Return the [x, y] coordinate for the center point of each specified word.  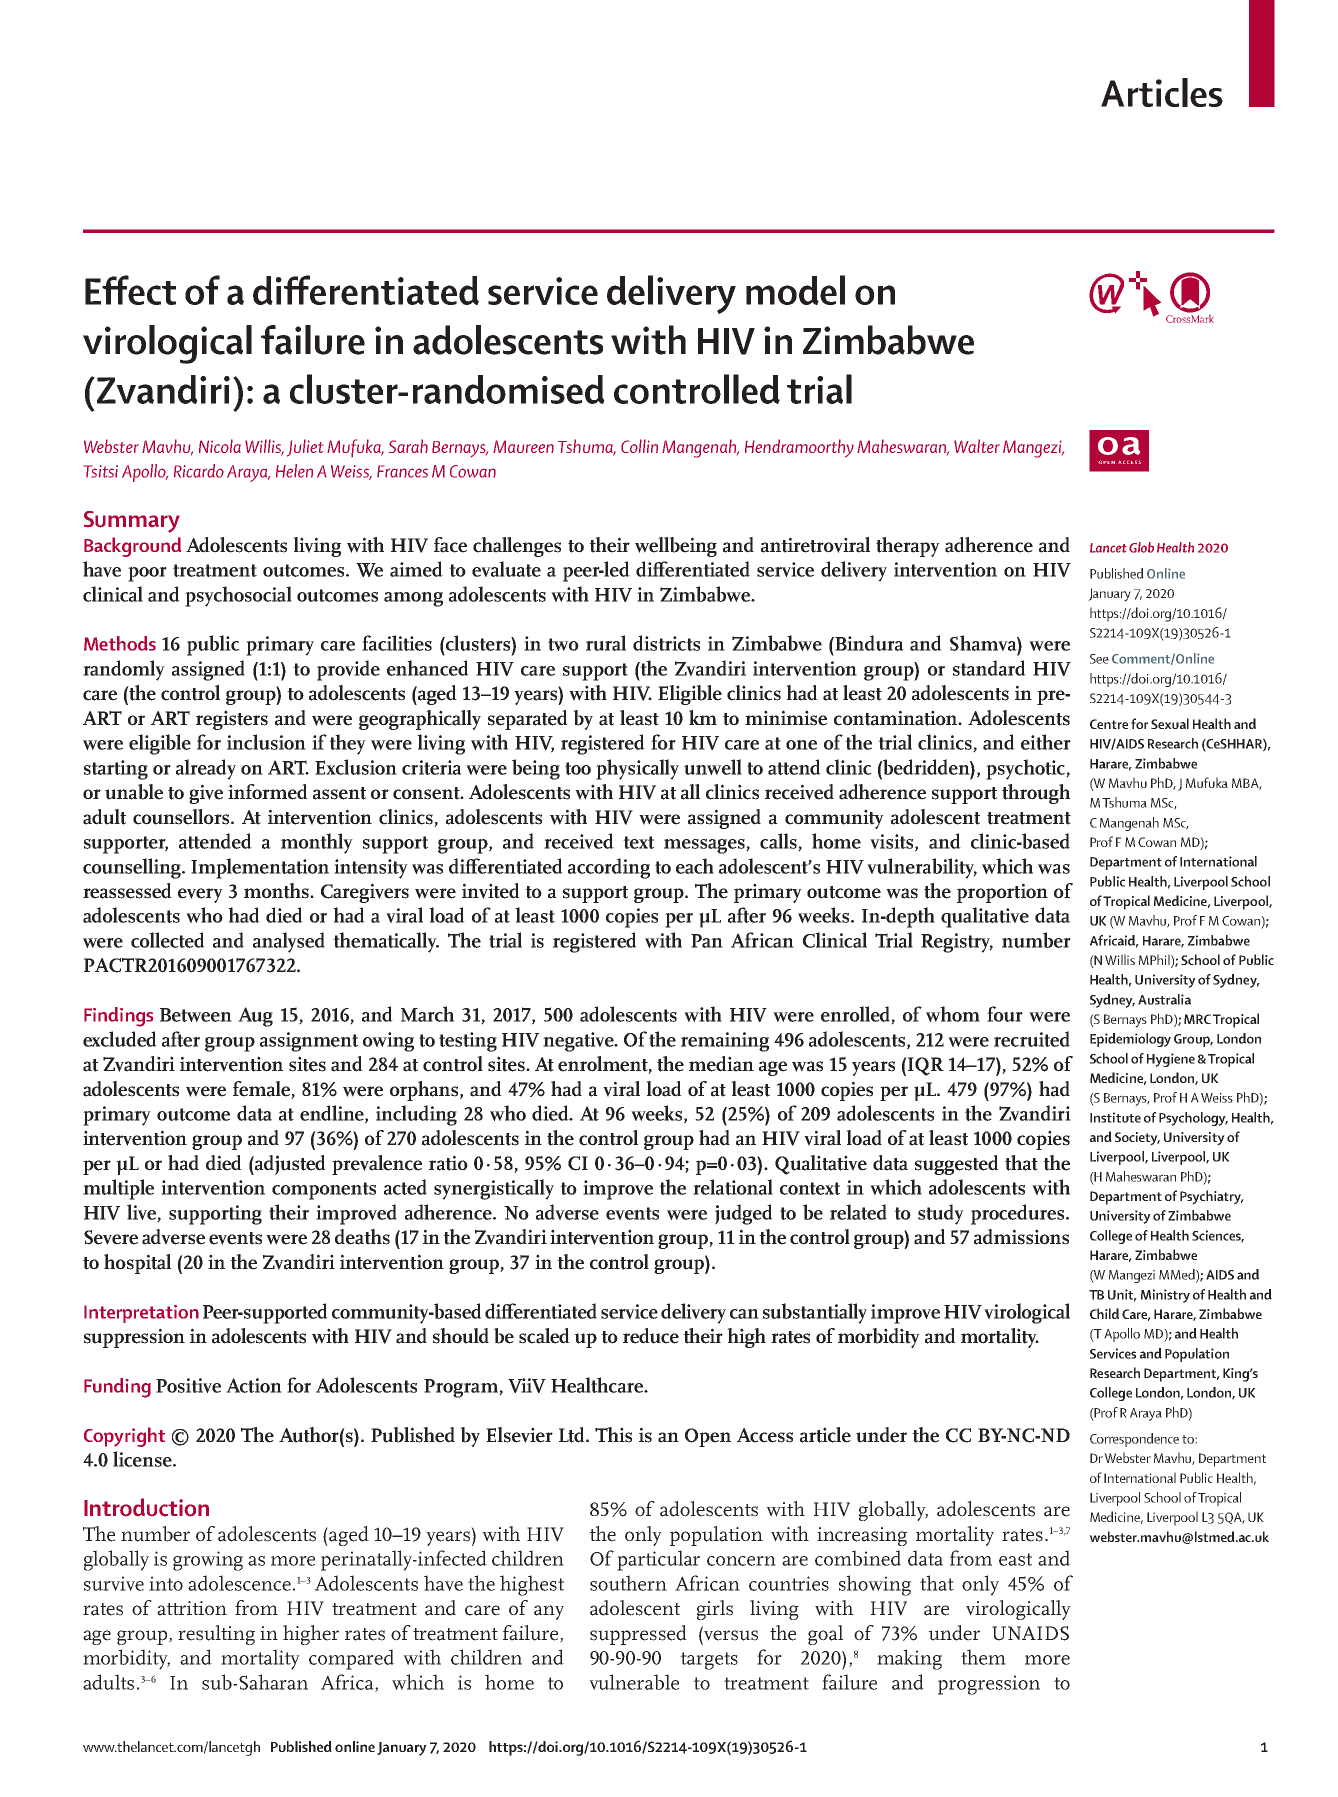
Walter [977, 446]
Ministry [1165, 1296]
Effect [130, 290]
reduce [651, 1336]
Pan [707, 941]
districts [666, 643]
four [1005, 1014]
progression [989, 1685]
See [1099, 659]
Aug [255, 1017]
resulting [216, 1635]
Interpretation [141, 1314]
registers [232, 720]
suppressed [638, 1635]
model [795, 290]
